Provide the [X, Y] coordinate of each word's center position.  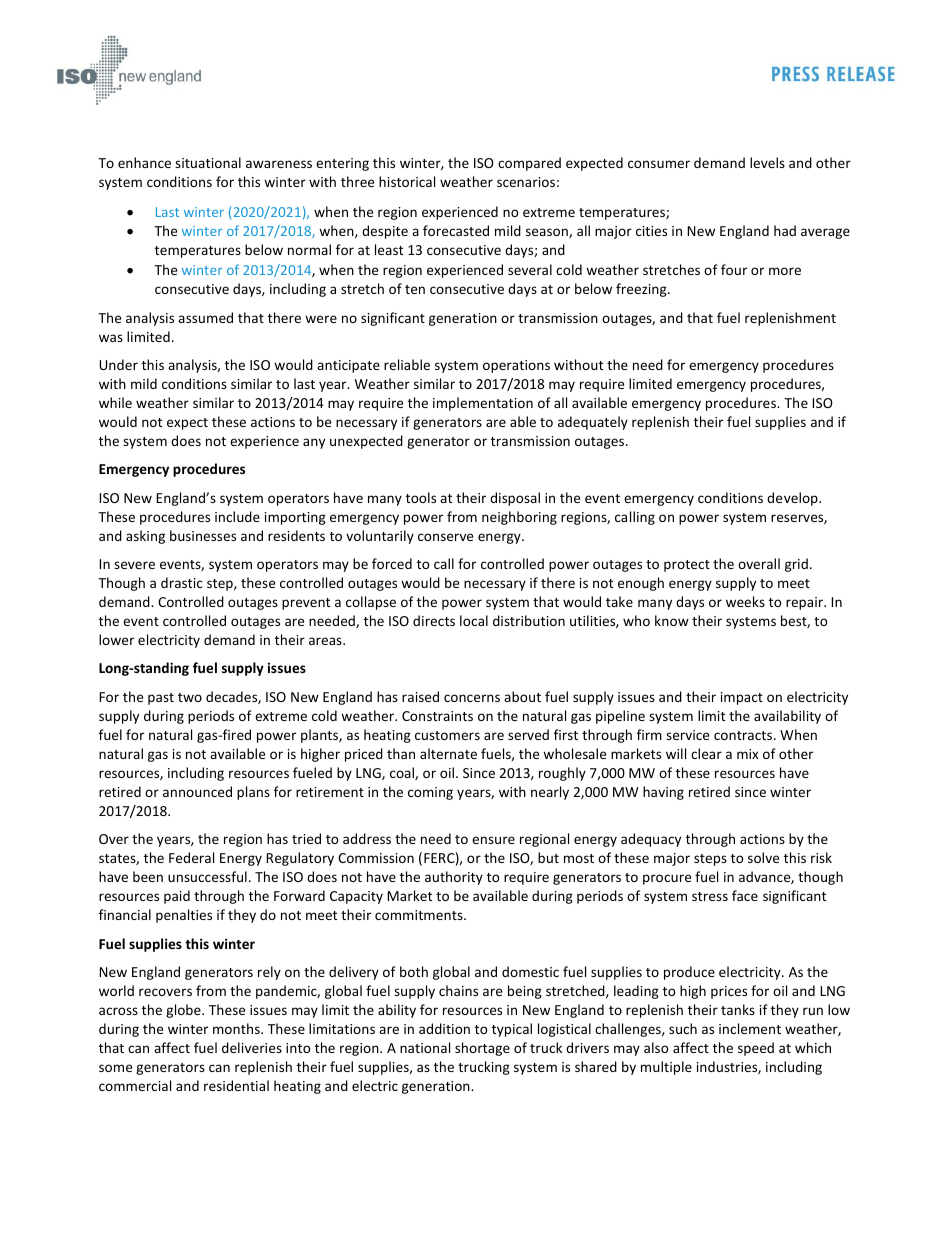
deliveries [252, 1047]
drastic [182, 582]
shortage [482, 1049]
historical [407, 181]
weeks [745, 601]
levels [767, 162]
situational [208, 162]
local [474, 620]
